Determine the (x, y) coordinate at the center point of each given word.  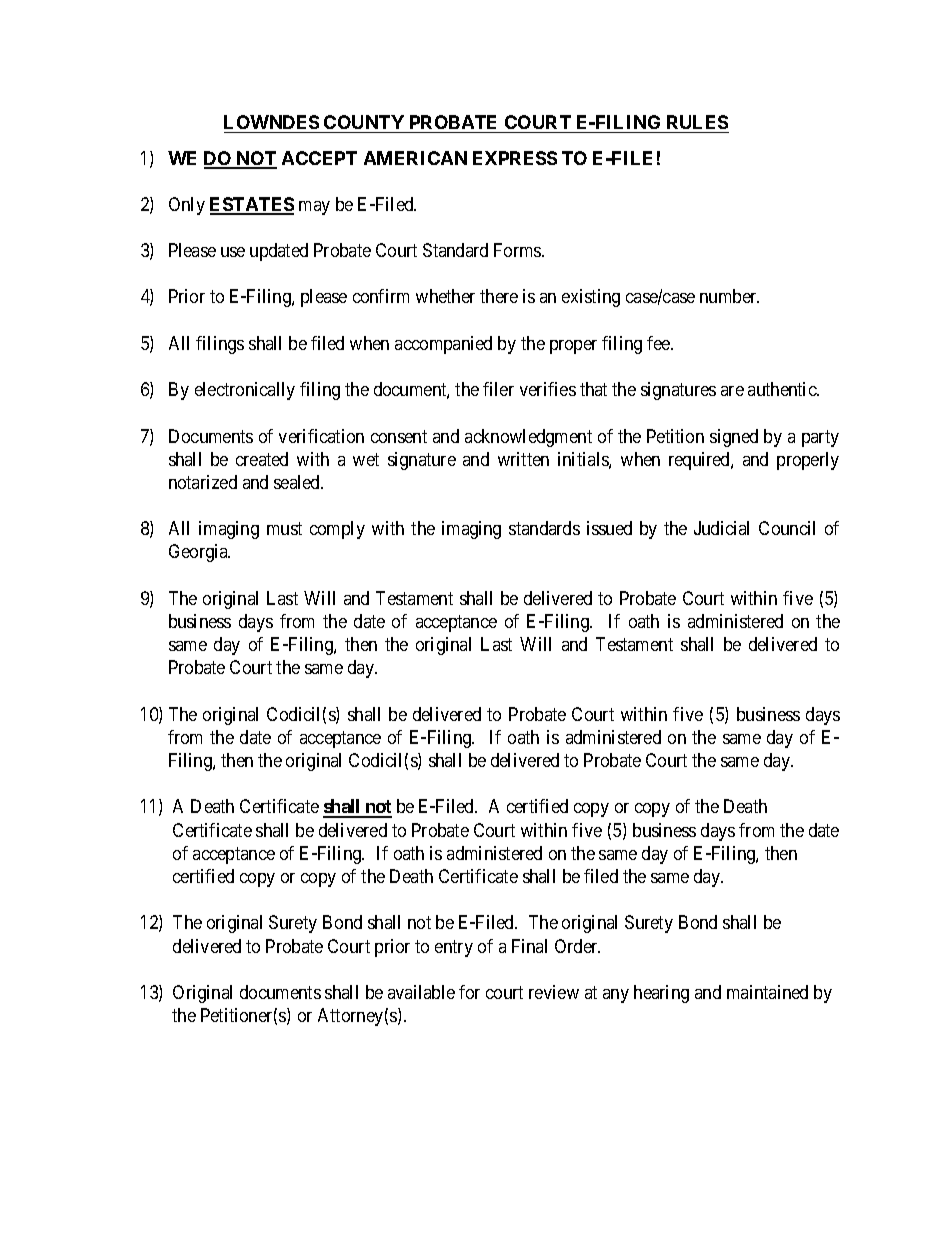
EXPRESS (515, 158)
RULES (697, 122)
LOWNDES (271, 122)
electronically (245, 391)
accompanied (443, 345)
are (732, 391)
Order (577, 946)
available (421, 992)
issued (609, 528)
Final (529, 946)
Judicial (721, 528)
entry (454, 948)
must (284, 528)
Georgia (199, 553)
